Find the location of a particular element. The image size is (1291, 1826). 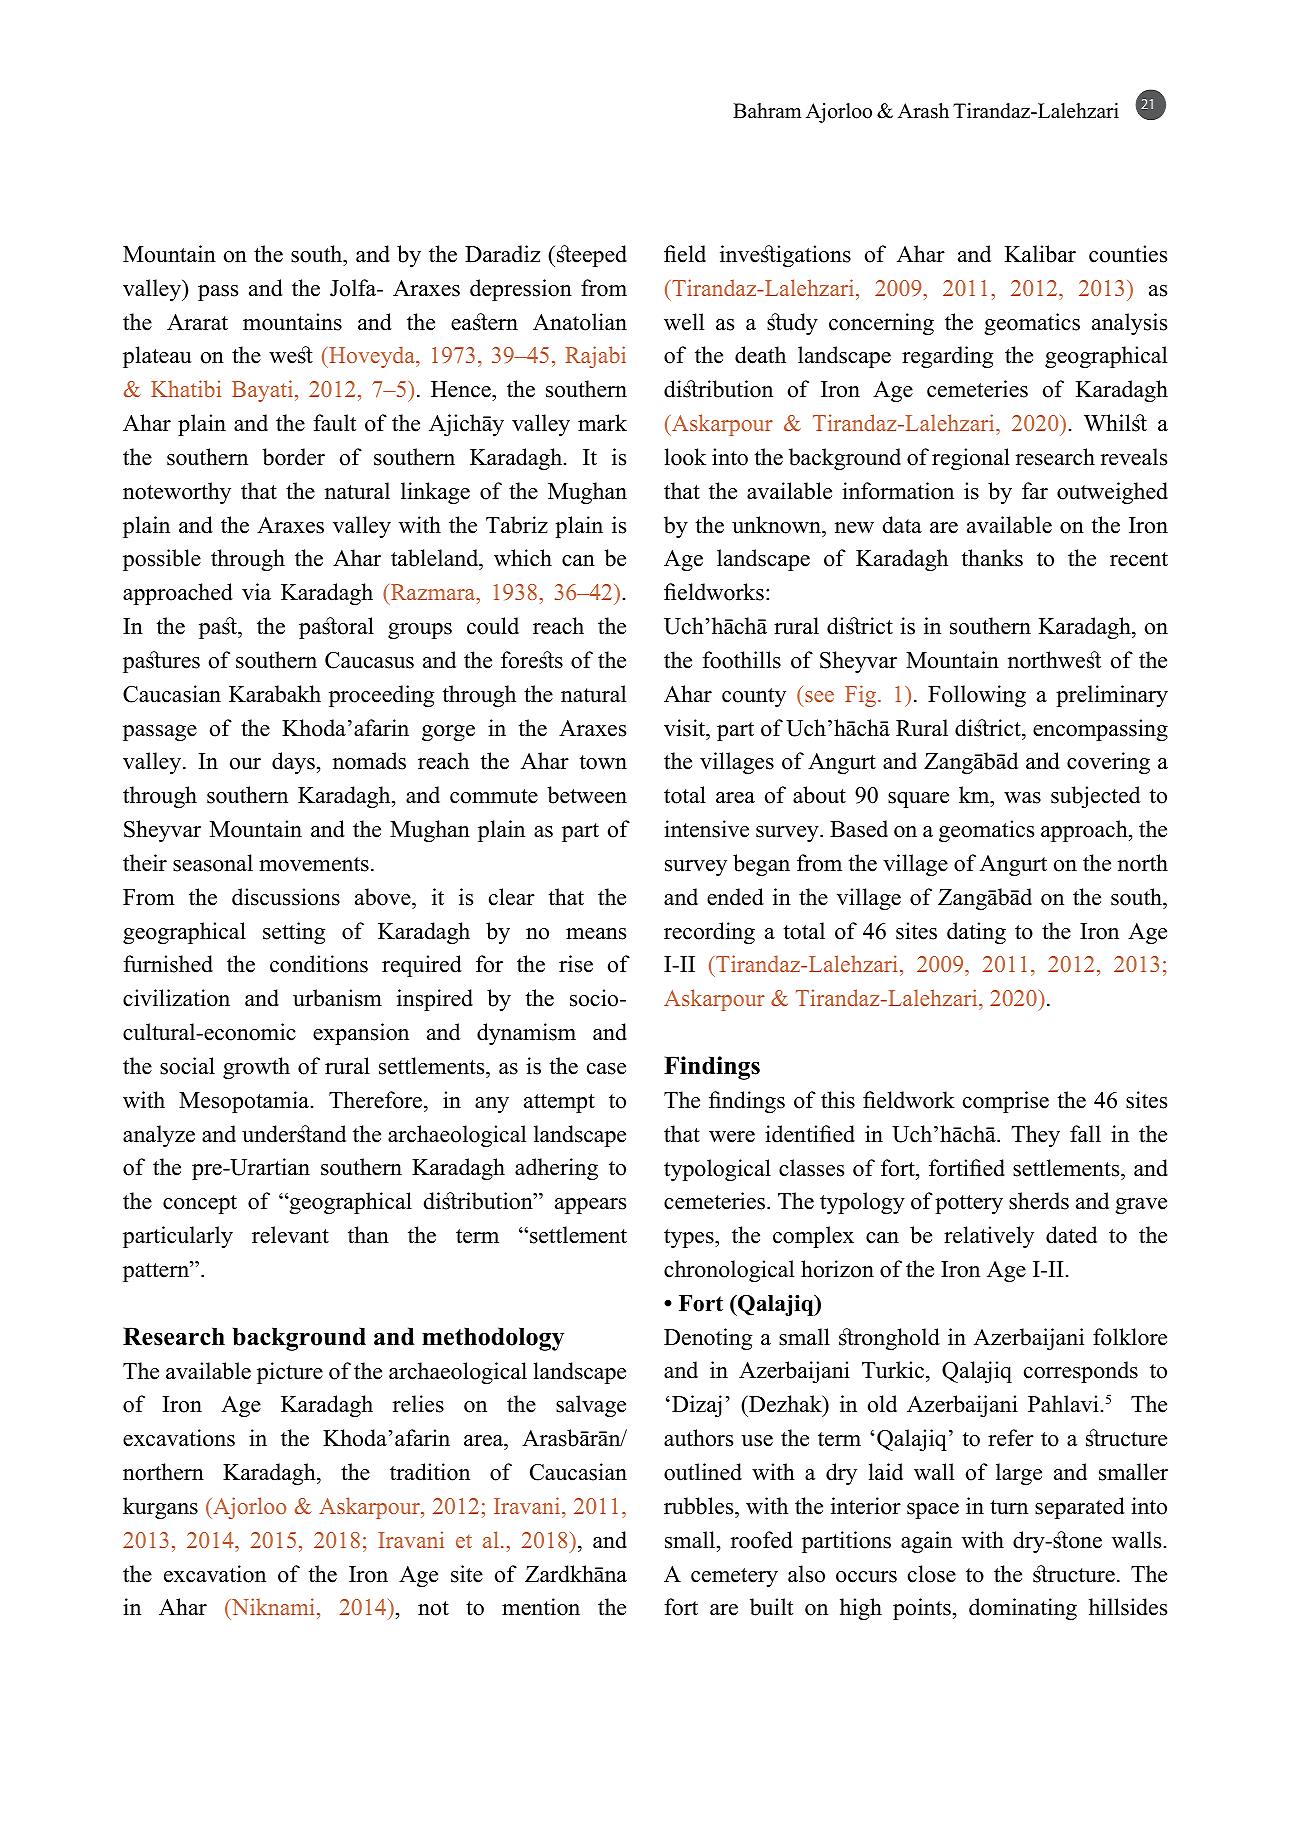

Ararat is located at coordinates (197, 322).
